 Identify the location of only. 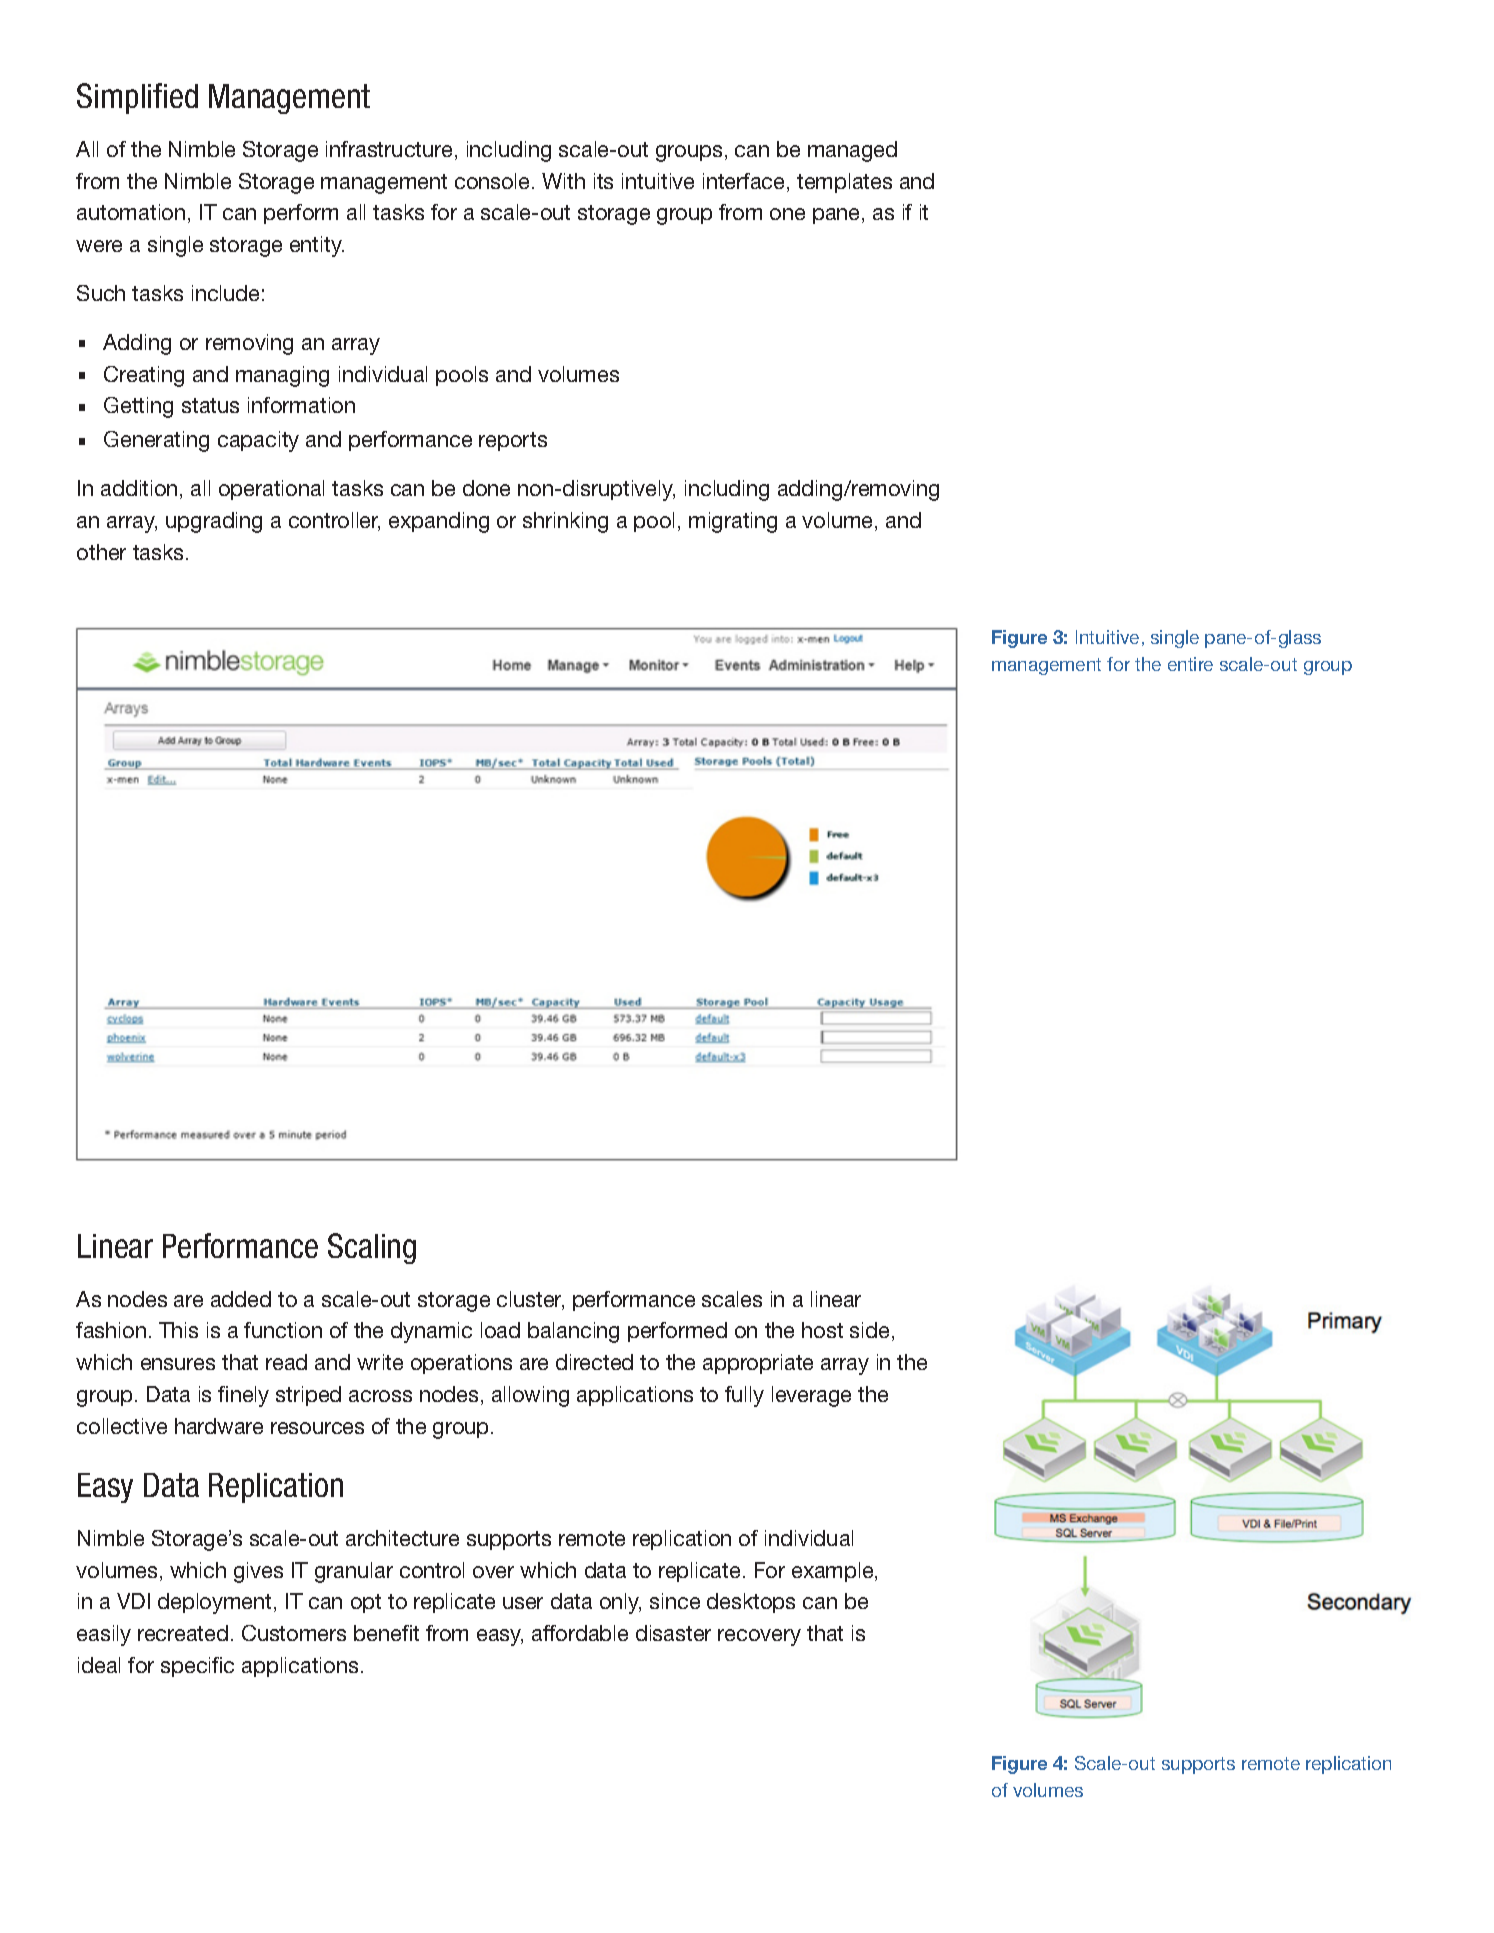
(620, 1603).
